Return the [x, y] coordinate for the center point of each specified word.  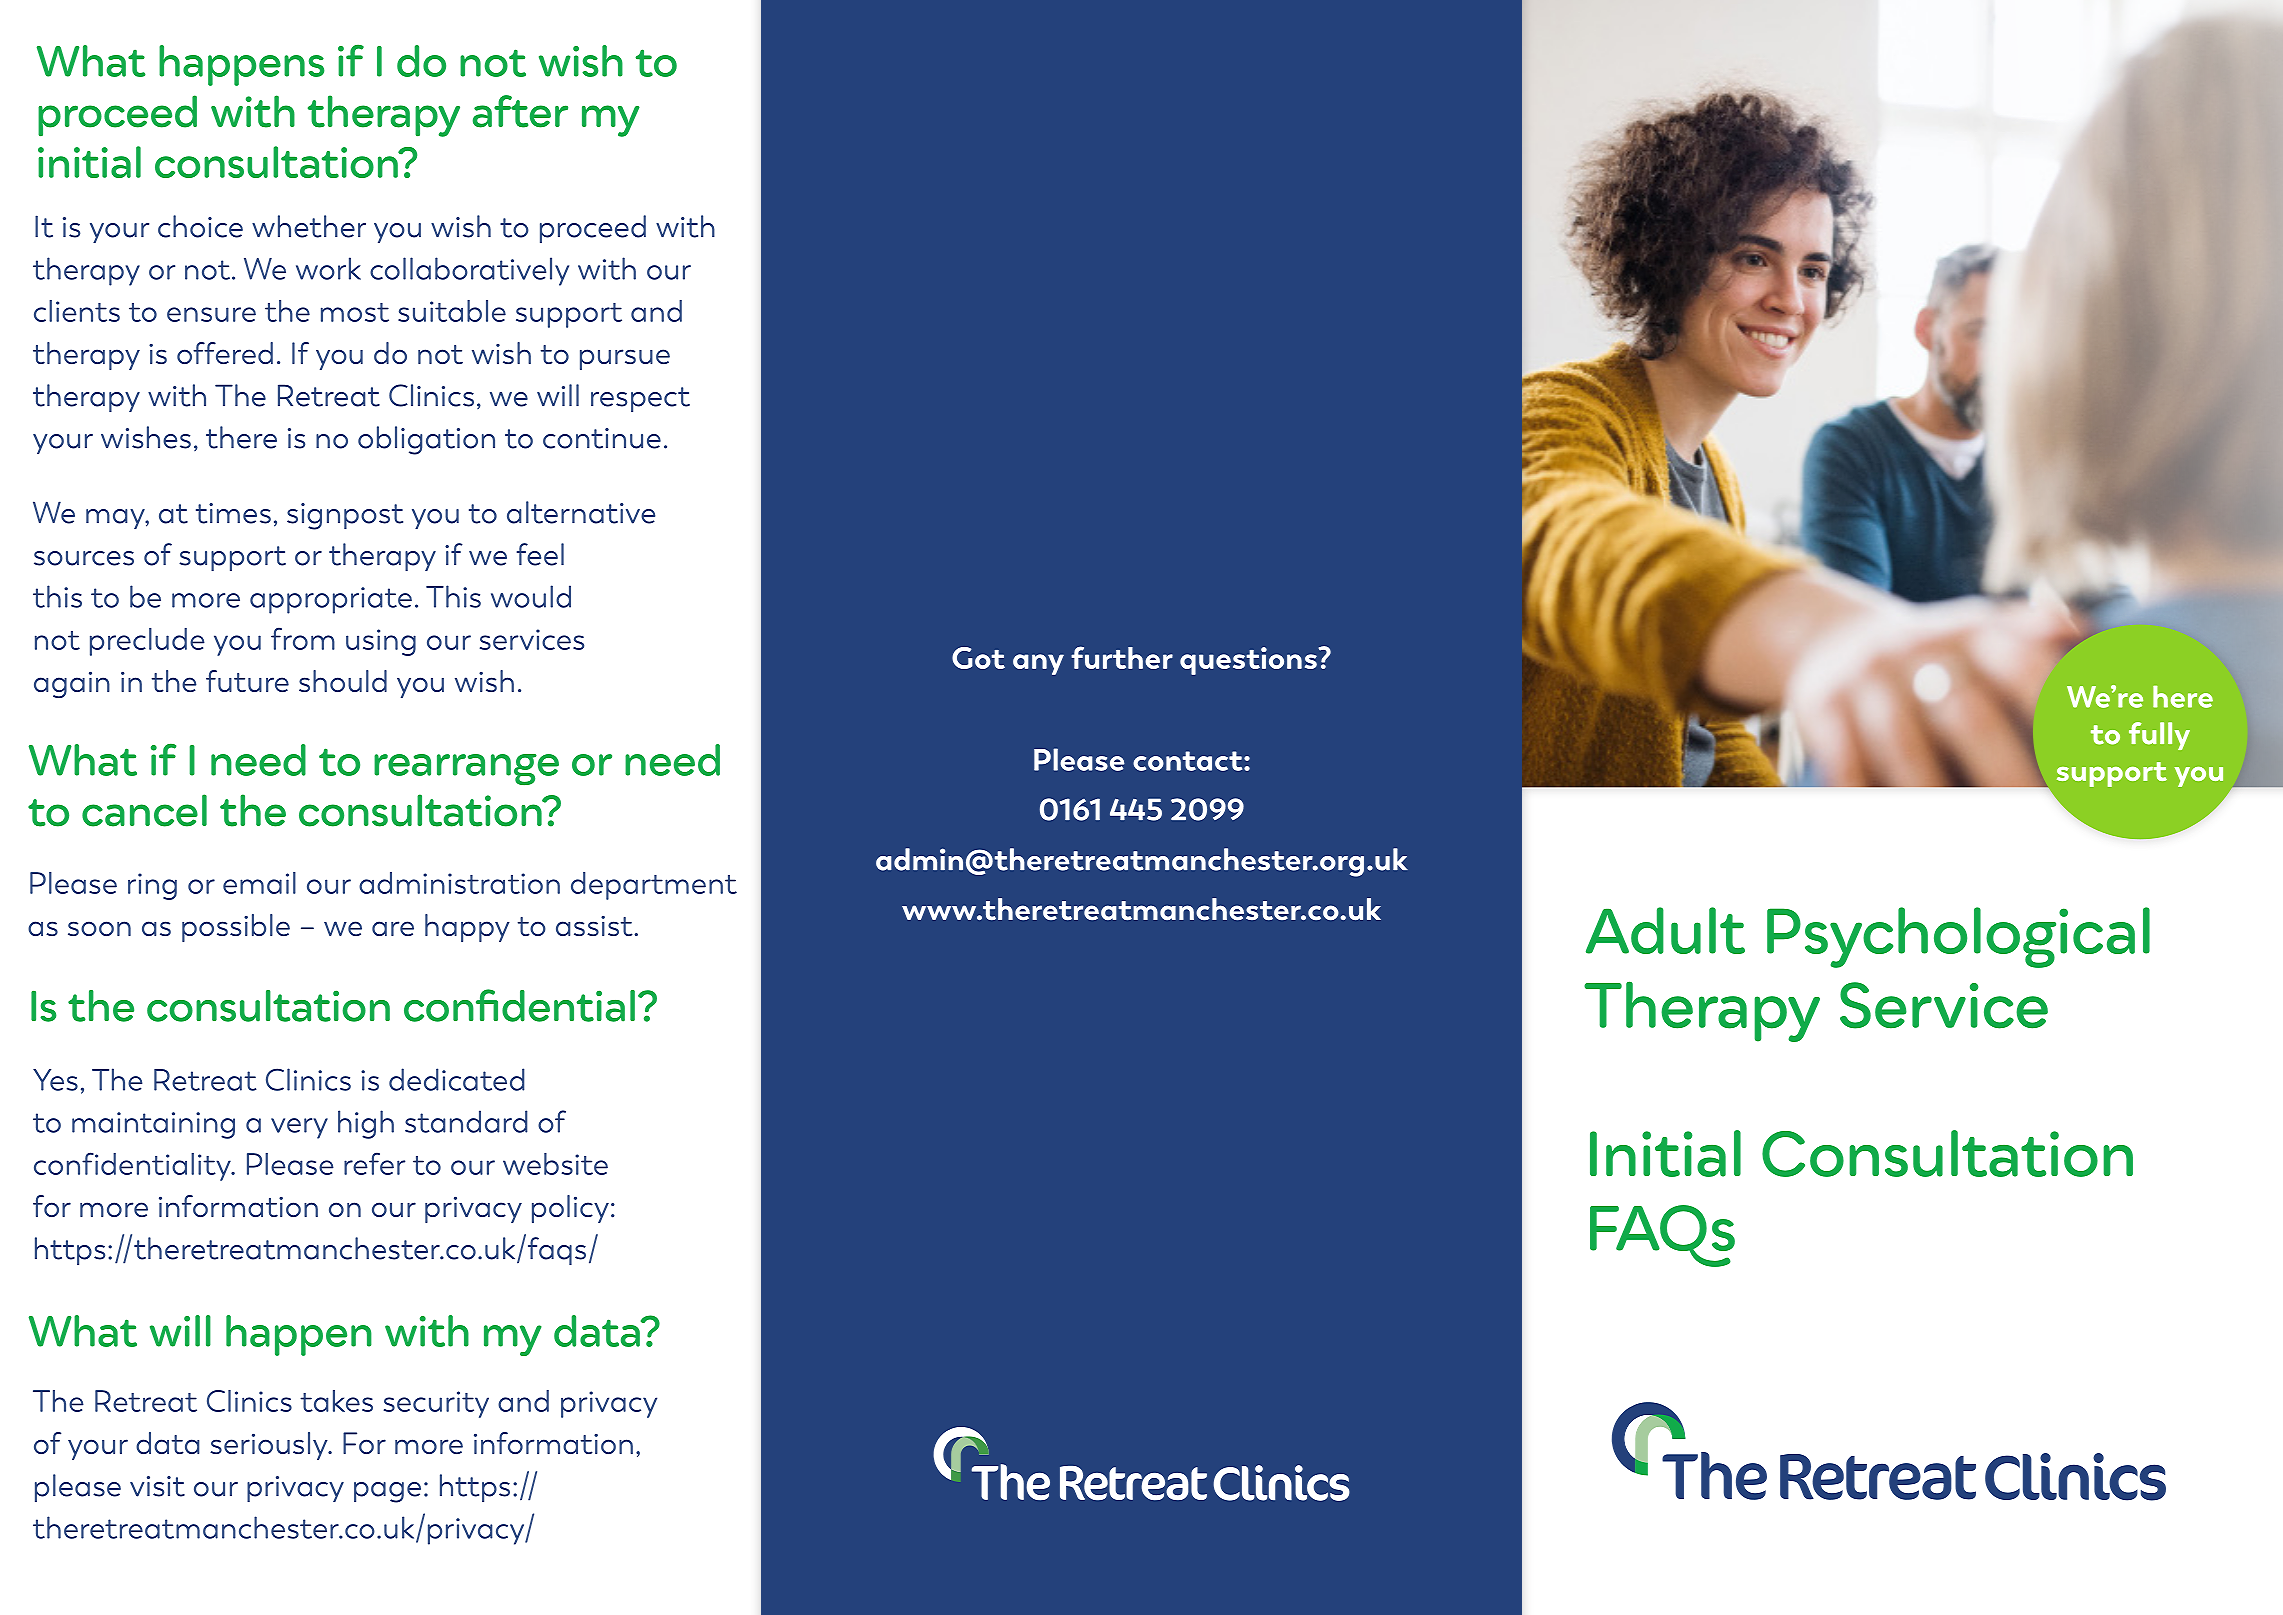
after [520, 111]
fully [2159, 736]
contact [1189, 761]
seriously [270, 1446]
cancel [144, 810]
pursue [625, 359]
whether [309, 226]
